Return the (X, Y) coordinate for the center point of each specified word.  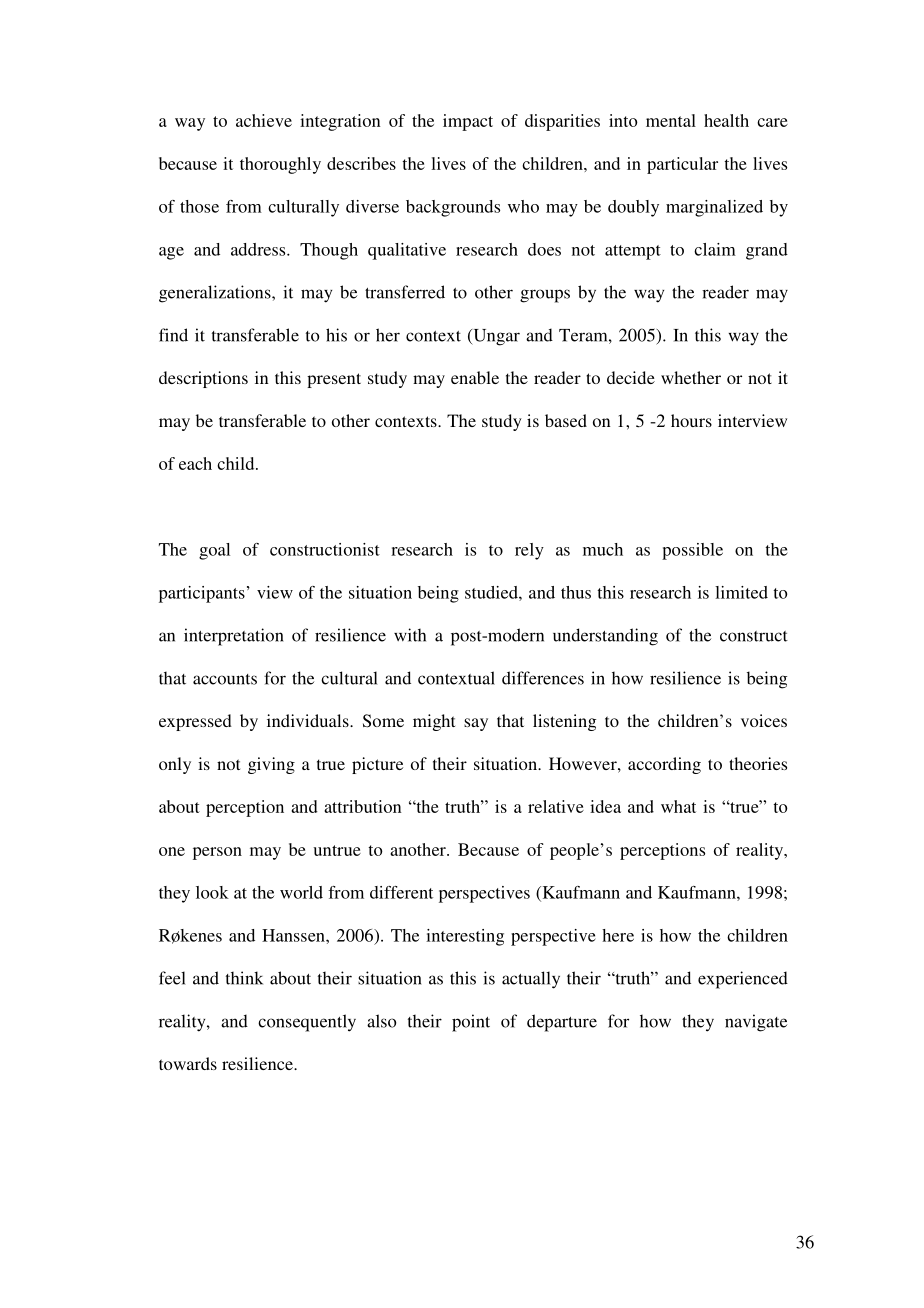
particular (682, 165)
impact (468, 122)
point (471, 1023)
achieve (264, 120)
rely (529, 551)
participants (202, 594)
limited (741, 592)
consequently (307, 1023)
